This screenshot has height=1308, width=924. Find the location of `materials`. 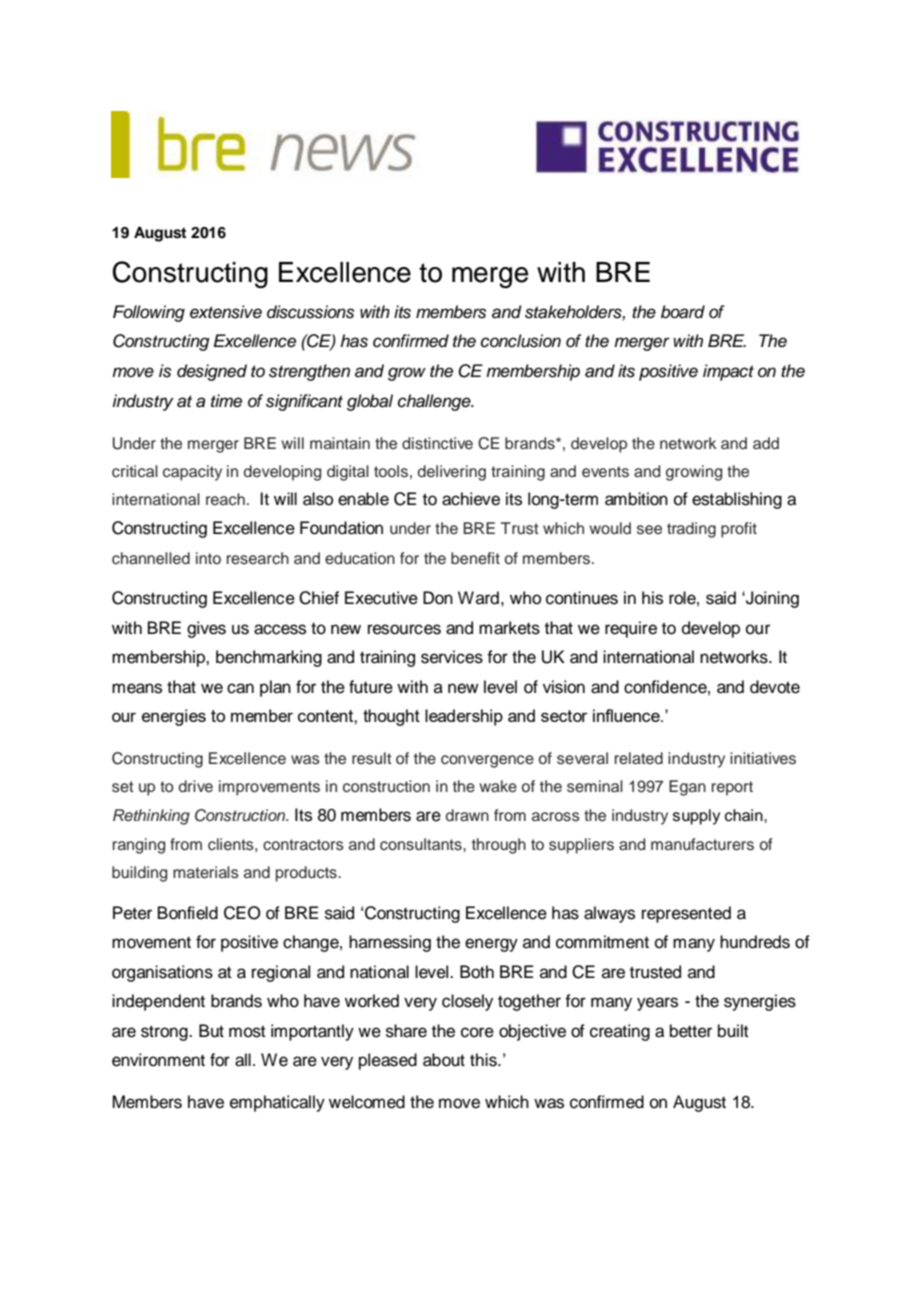

materials is located at coordinates (206, 872).
